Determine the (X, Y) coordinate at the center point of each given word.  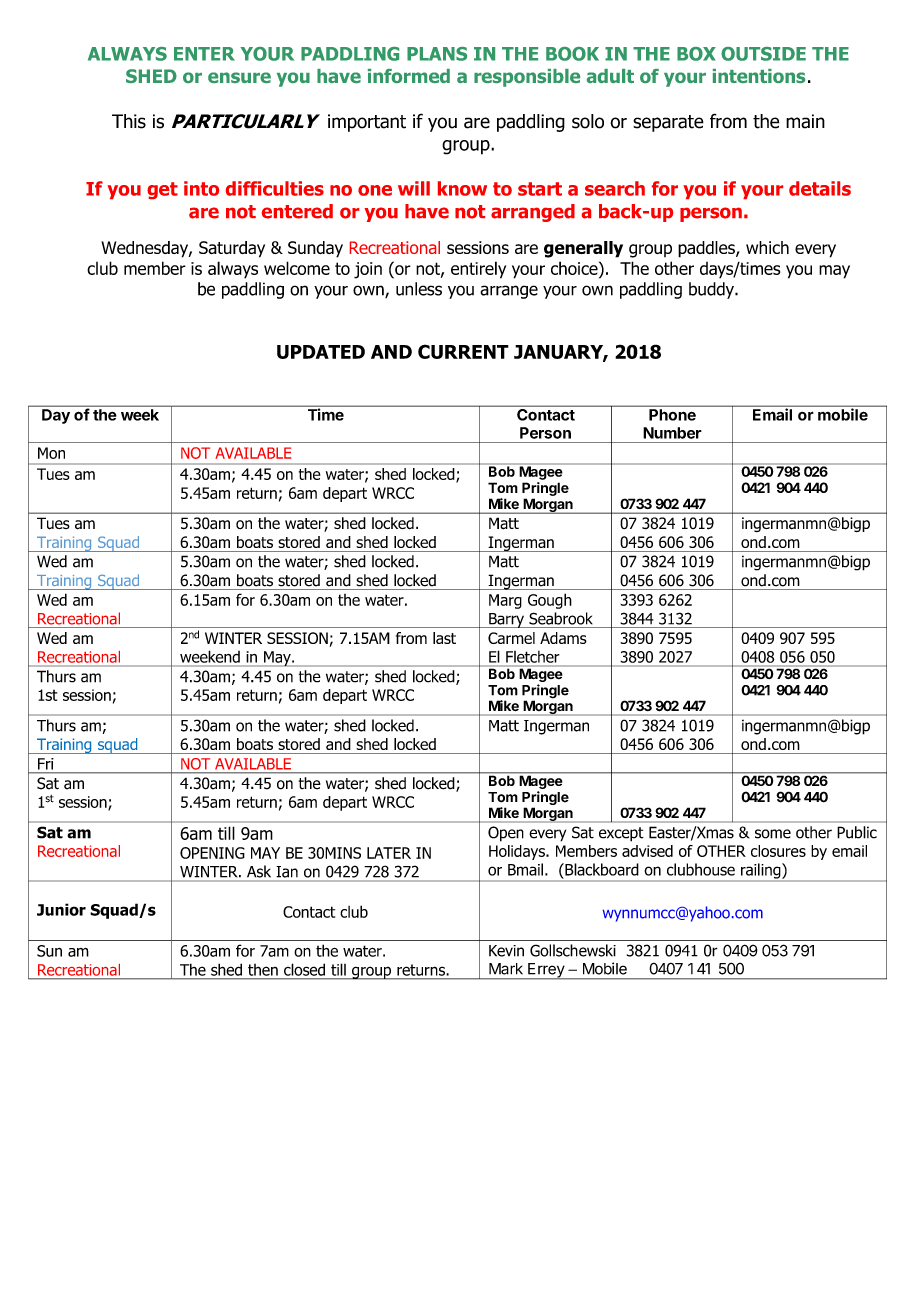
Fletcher (532, 657)
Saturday (232, 249)
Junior (61, 909)
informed (409, 76)
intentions (759, 76)
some (773, 834)
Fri (45, 764)
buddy (712, 290)
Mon (51, 453)
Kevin (506, 951)
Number (672, 433)
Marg (505, 601)
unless (419, 289)
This (129, 121)
